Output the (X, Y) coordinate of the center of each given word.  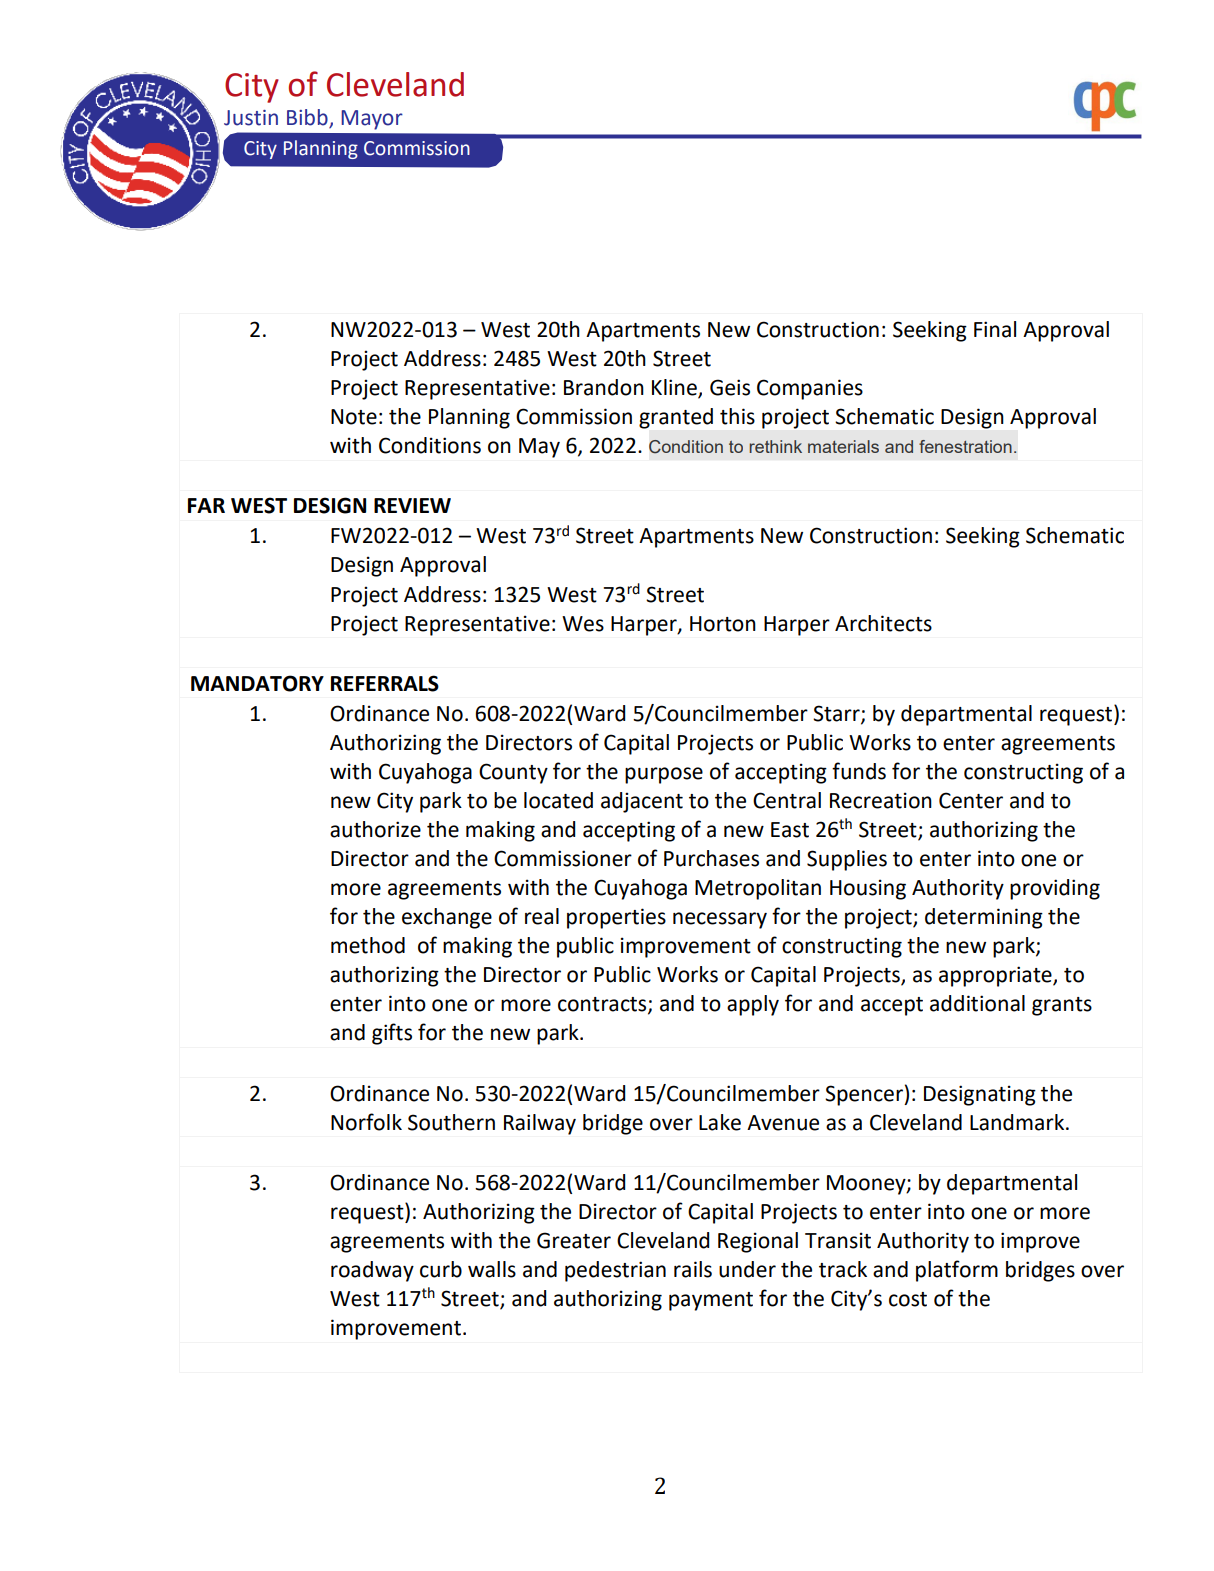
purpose (664, 775)
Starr (837, 714)
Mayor (372, 120)
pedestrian (615, 1271)
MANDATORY (257, 683)
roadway (372, 1271)
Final (995, 329)
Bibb (308, 118)
